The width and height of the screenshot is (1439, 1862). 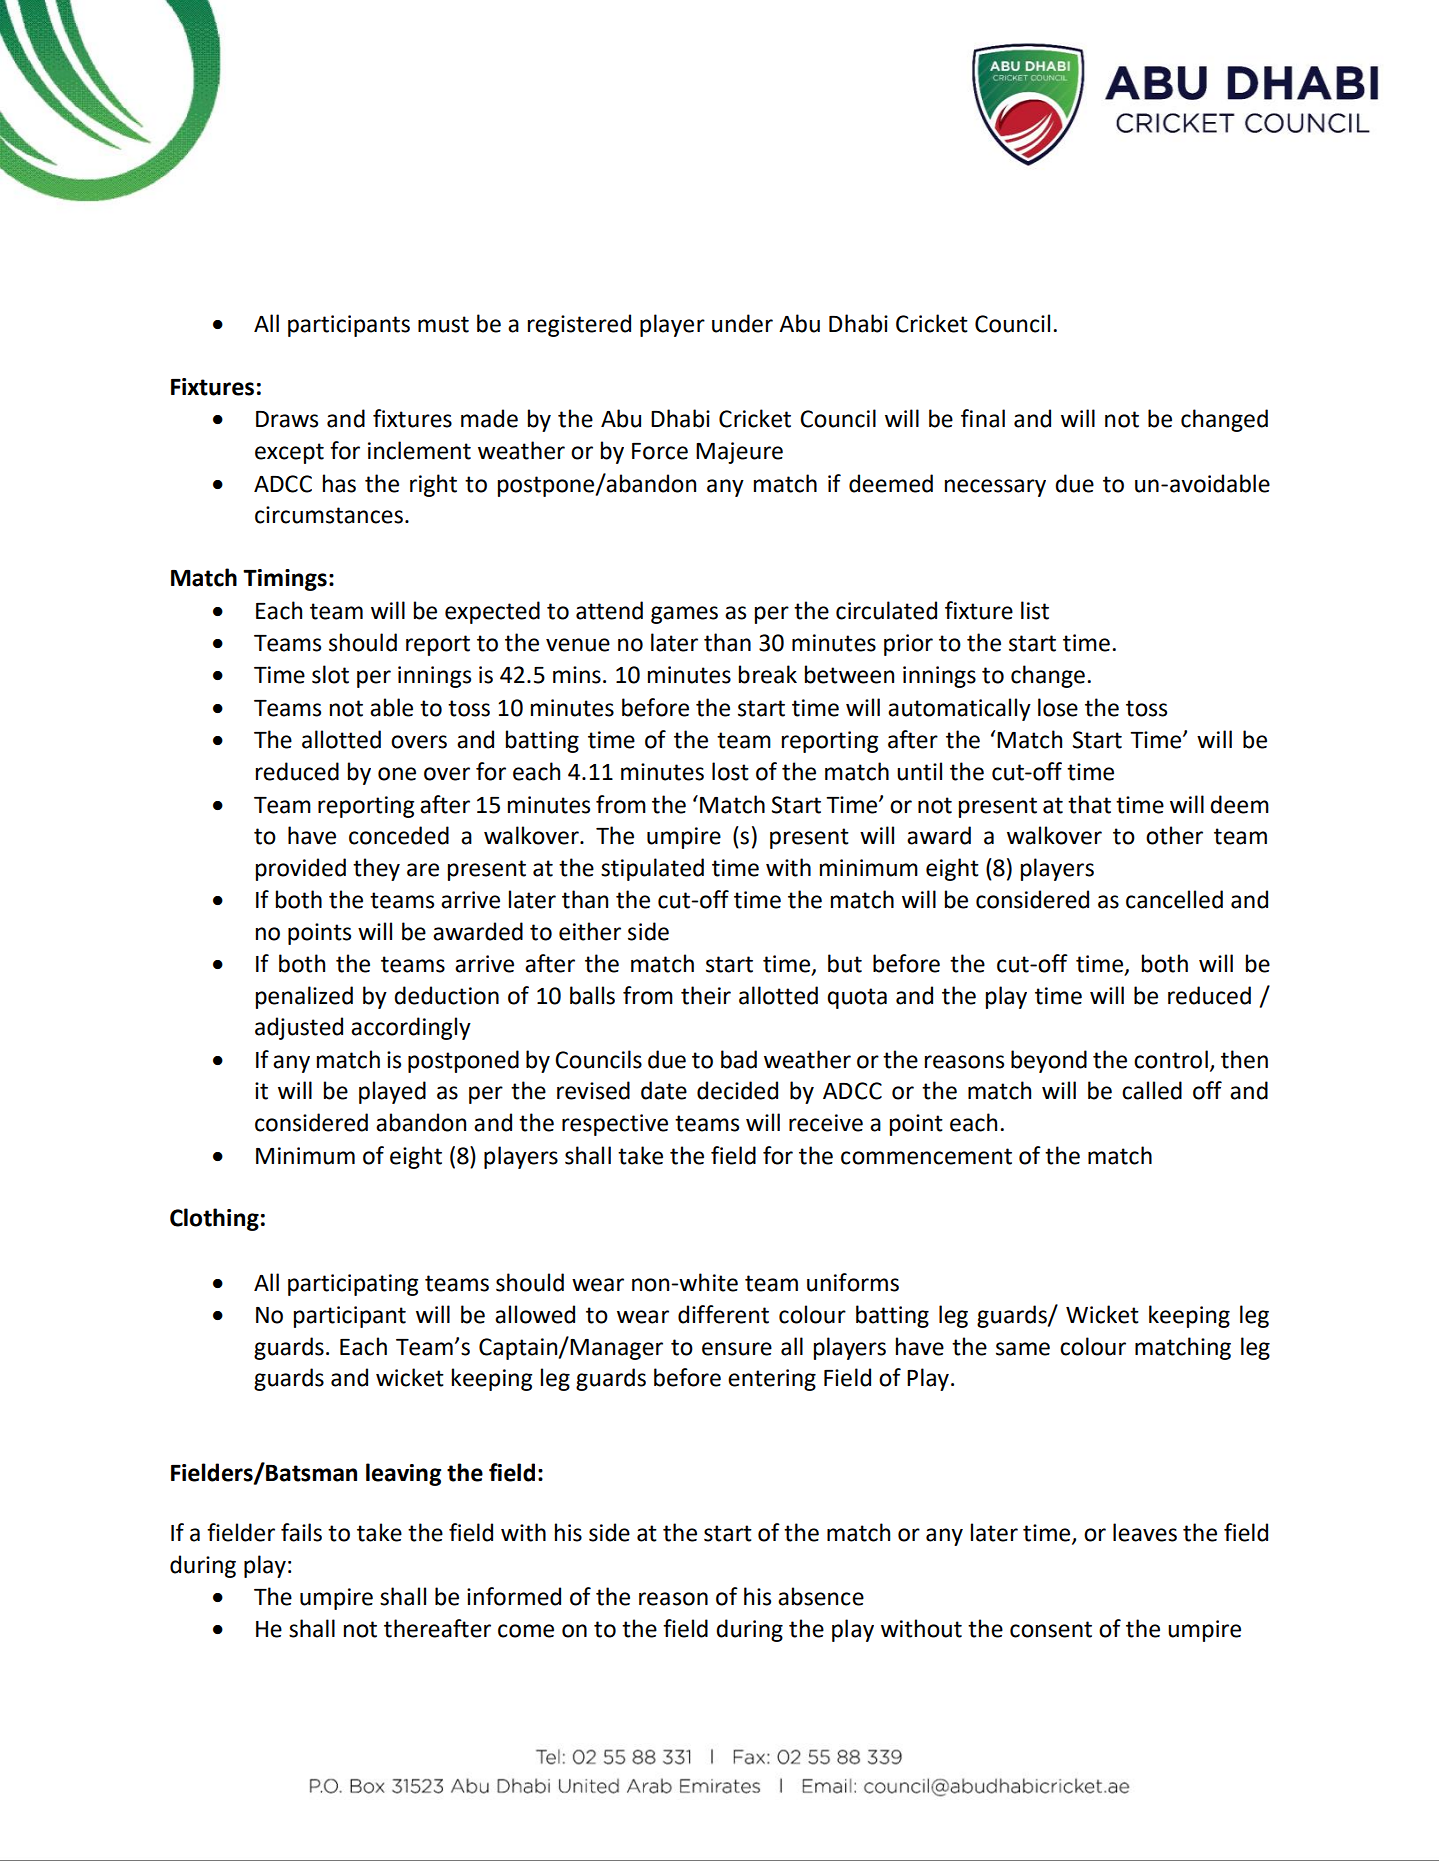 What do you see at coordinates (768, 674) in the screenshot?
I see `break` at bounding box center [768, 674].
